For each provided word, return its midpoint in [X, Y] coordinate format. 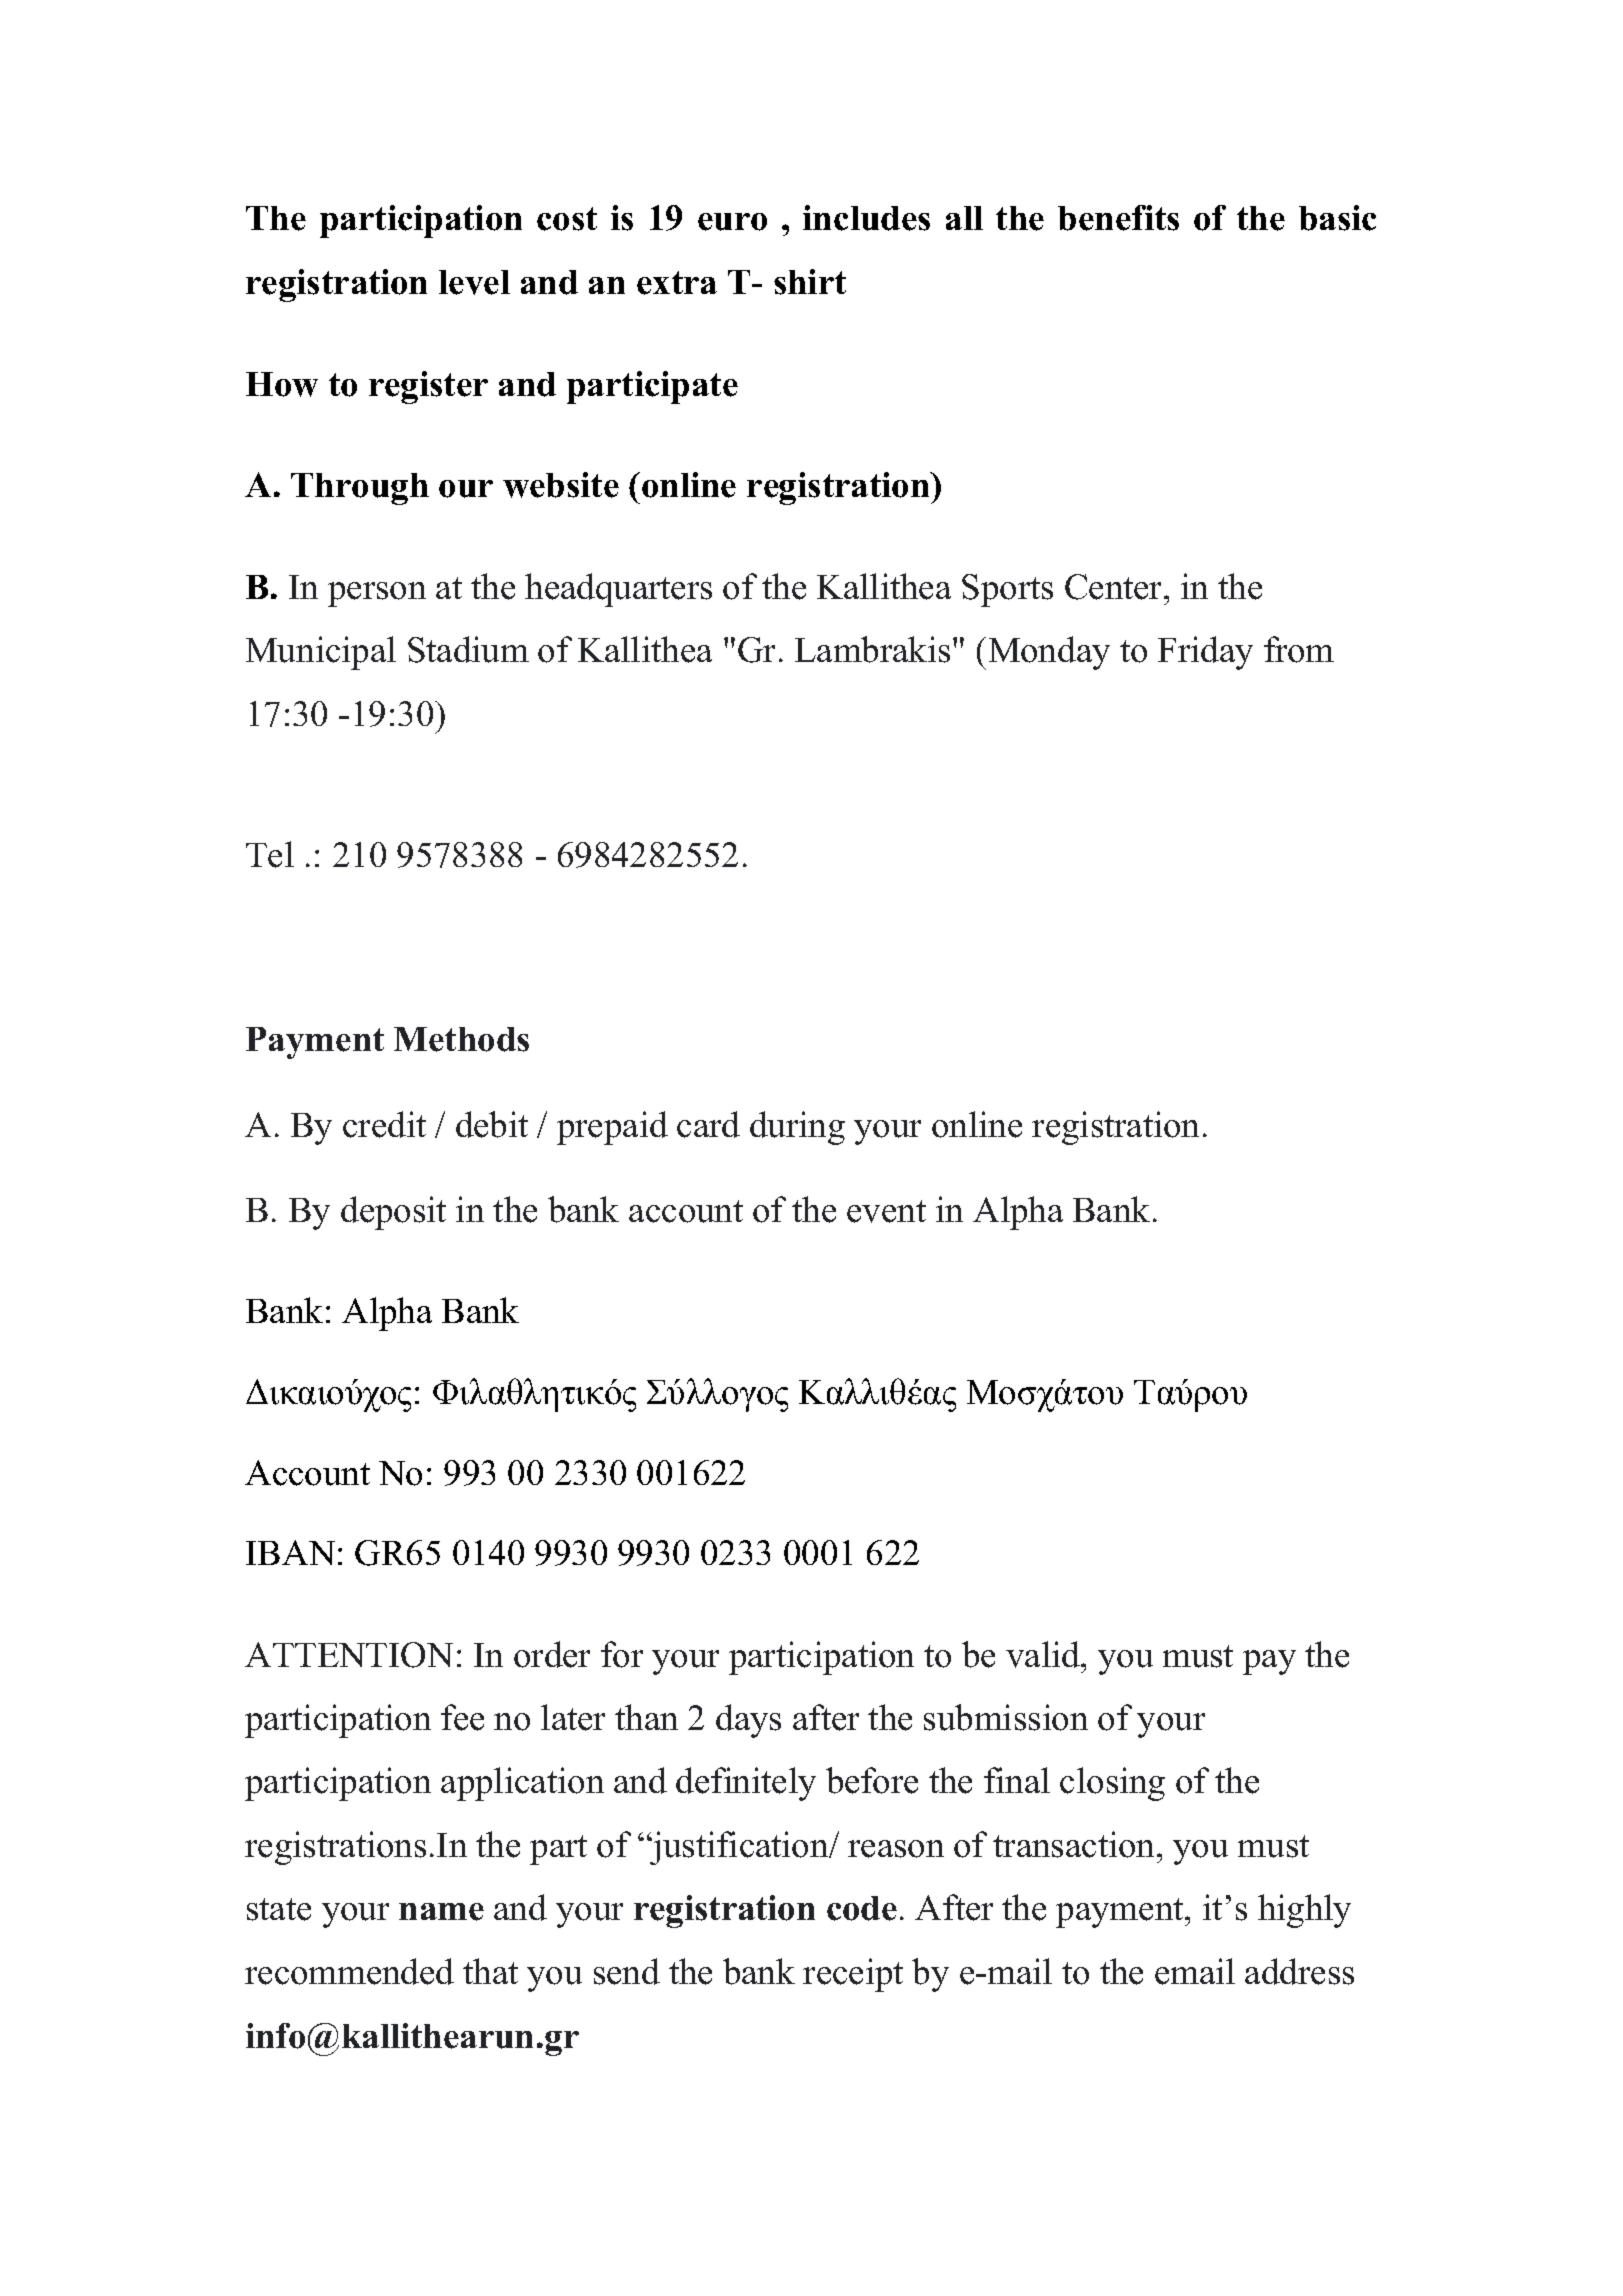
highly [1304, 1911]
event [886, 1211]
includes [866, 218]
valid [1044, 1654]
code [862, 1908]
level [474, 282]
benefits [1118, 218]
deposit [393, 1213]
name [441, 1912]
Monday [1049, 653]
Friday [1205, 653]
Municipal [321, 653]
